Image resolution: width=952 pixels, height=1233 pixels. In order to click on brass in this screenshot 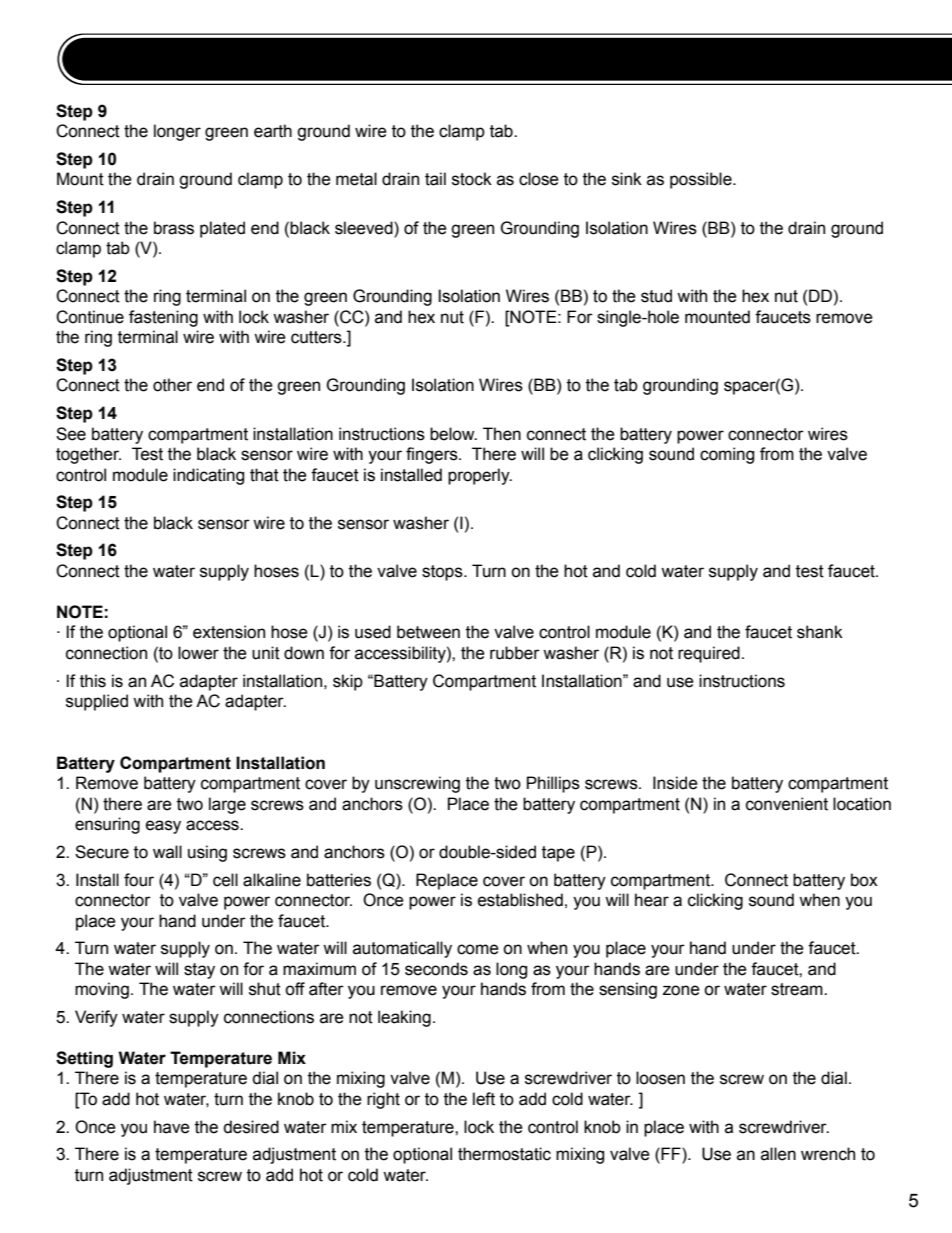, I will do `click(174, 228)`.
